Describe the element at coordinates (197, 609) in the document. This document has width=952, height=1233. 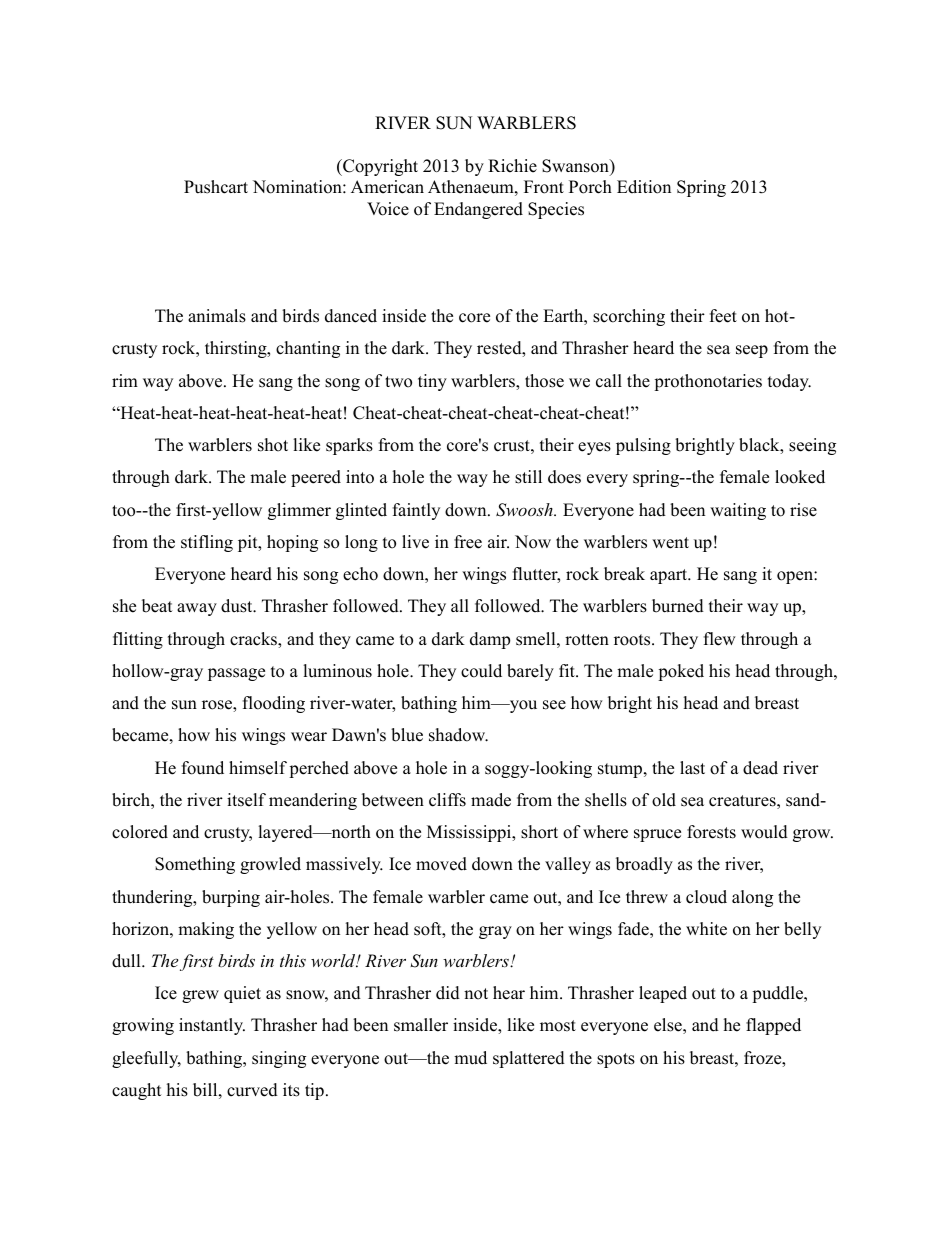
I see `away` at that location.
